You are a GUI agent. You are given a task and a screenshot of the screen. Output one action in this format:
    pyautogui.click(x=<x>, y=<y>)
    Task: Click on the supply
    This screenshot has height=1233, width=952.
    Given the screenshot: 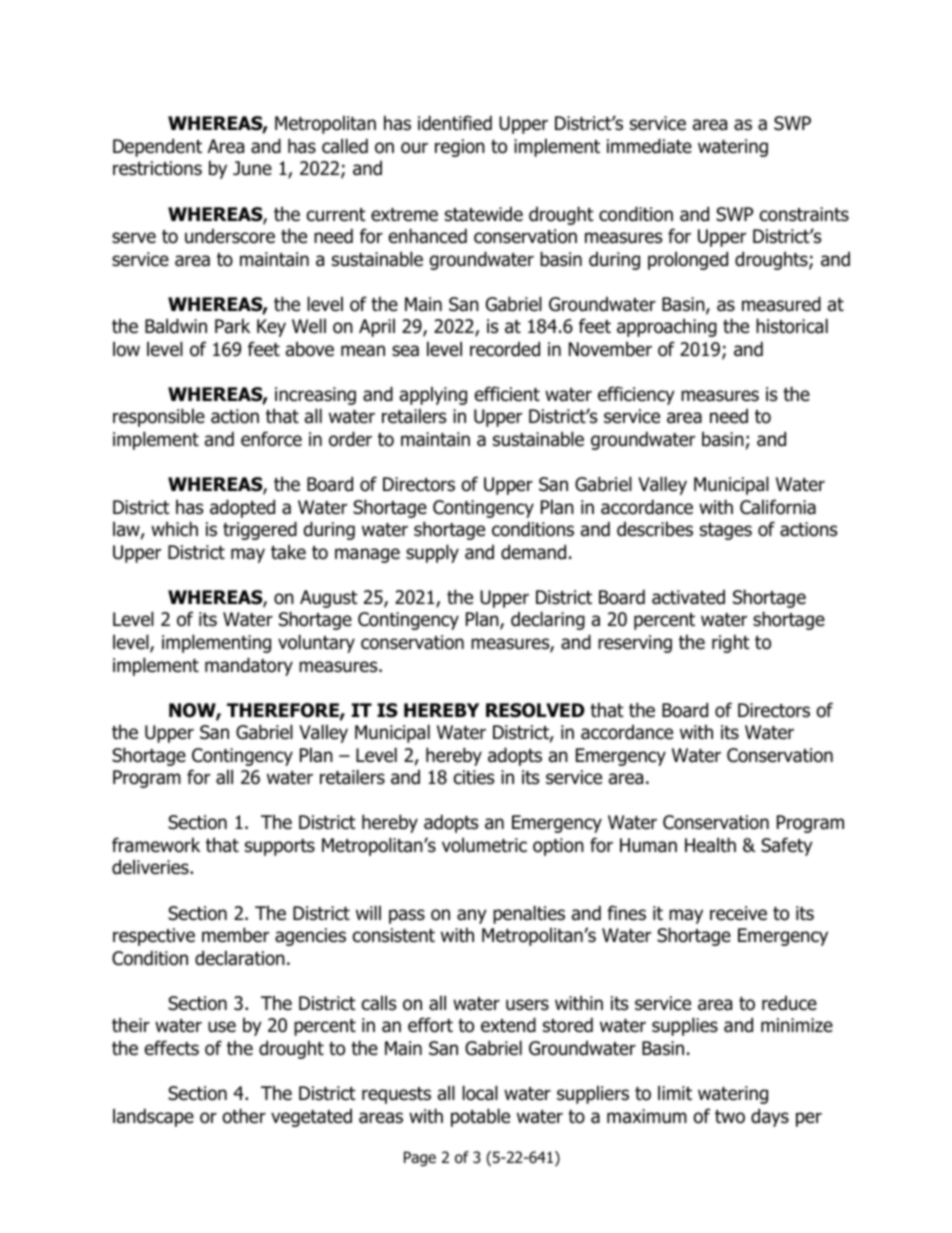 What is the action you would take?
    pyautogui.click(x=432, y=553)
